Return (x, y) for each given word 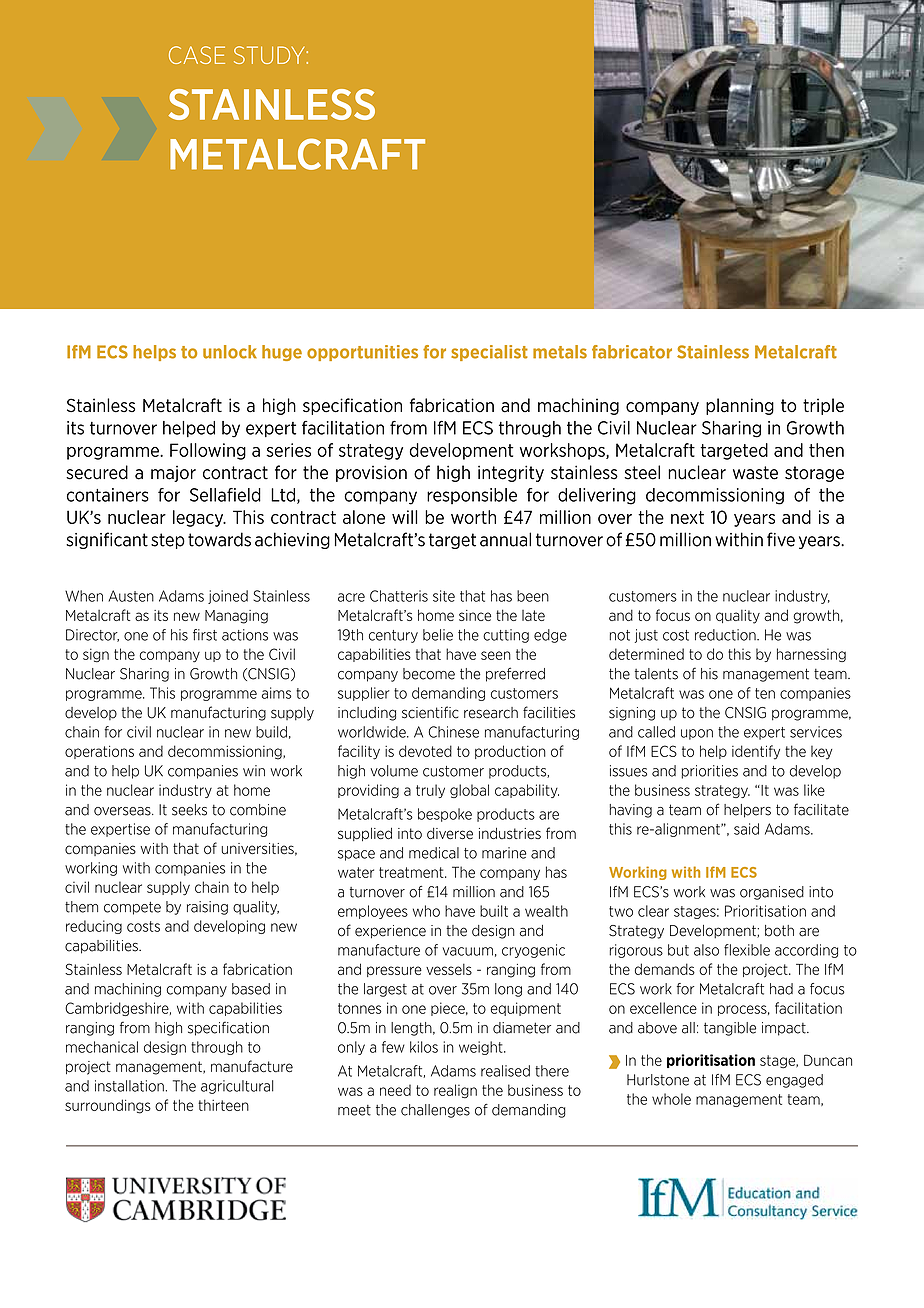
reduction (726, 635)
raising (207, 908)
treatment (412, 872)
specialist (489, 353)
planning (740, 406)
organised (772, 893)
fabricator (632, 352)
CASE (197, 55)
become (429, 674)
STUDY (270, 55)
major (173, 473)
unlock (230, 352)
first (205, 635)
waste (755, 473)
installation (129, 1086)
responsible (472, 496)
